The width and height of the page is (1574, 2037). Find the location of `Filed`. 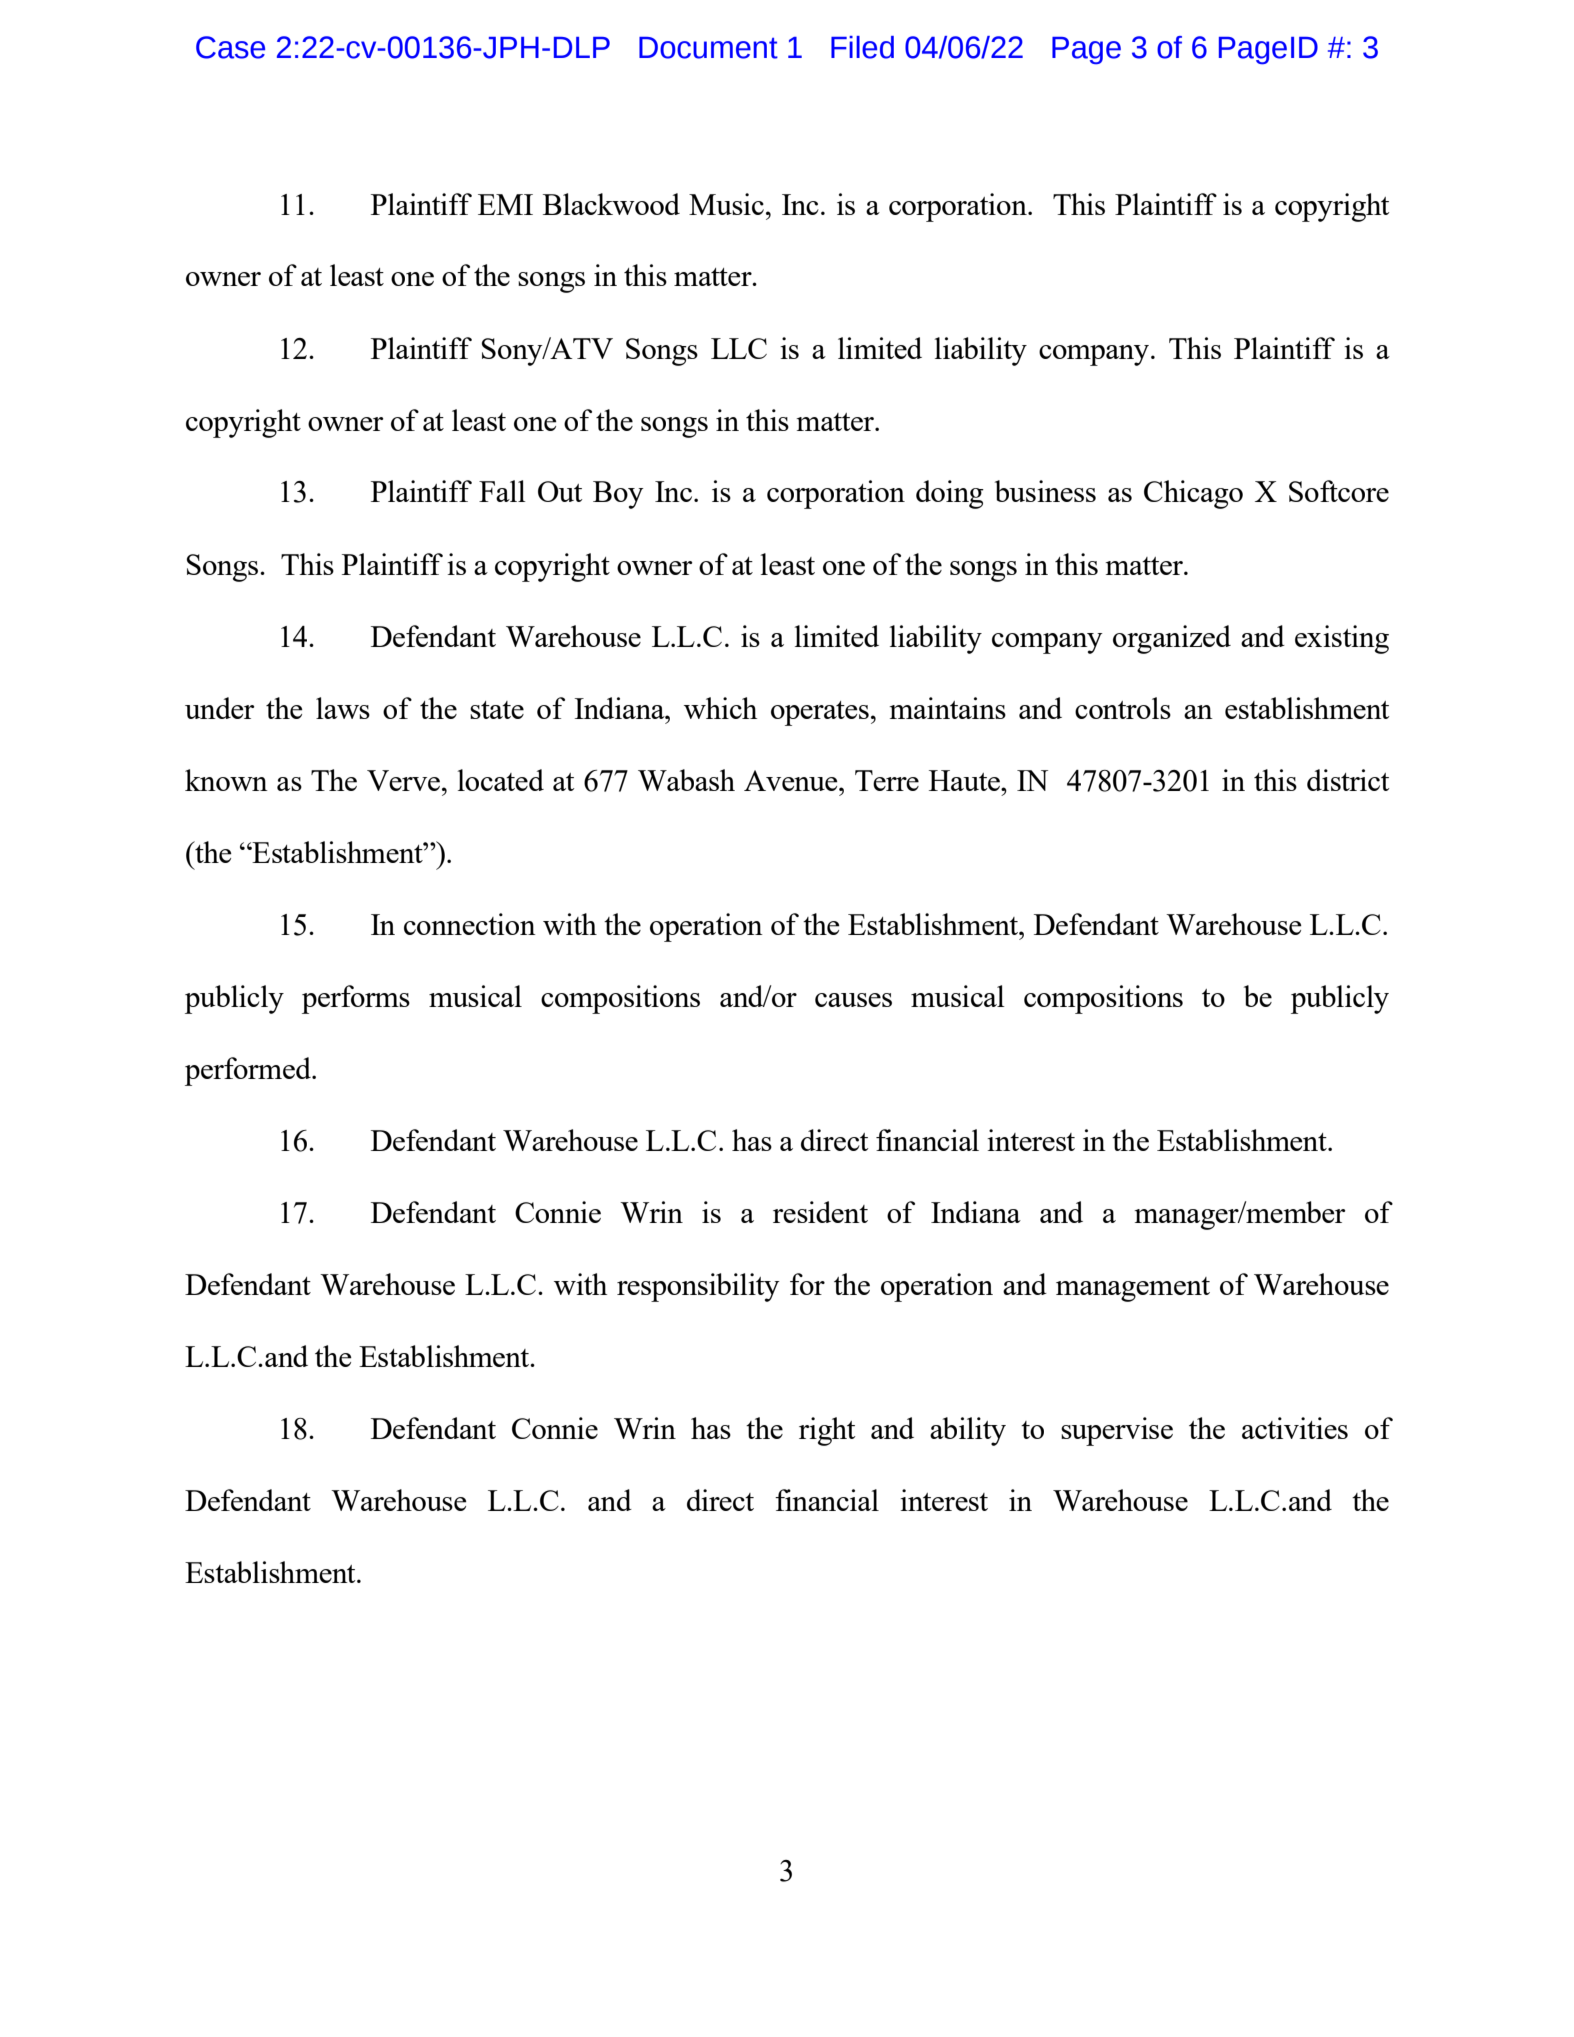

Filed is located at coordinates (862, 47).
